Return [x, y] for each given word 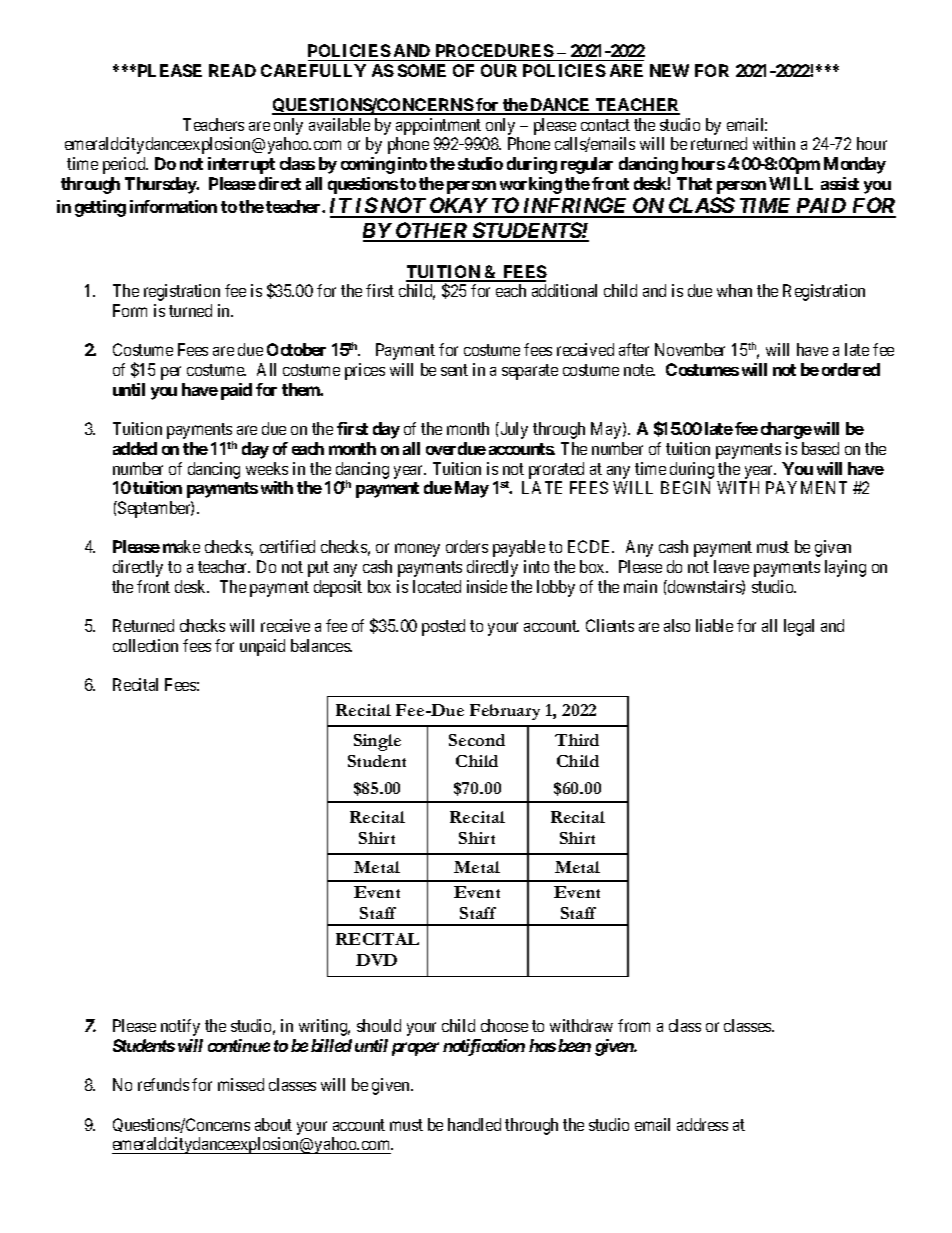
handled [474, 1124]
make [181, 546]
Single [377, 742]
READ [232, 70]
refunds [163, 1084]
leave [731, 566]
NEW [669, 70]
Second [477, 740]
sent [454, 370]
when [734, 290]
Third [577, 740]
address [702, 1124]
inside [487, 586]
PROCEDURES [493, 52]
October [296, 349]
